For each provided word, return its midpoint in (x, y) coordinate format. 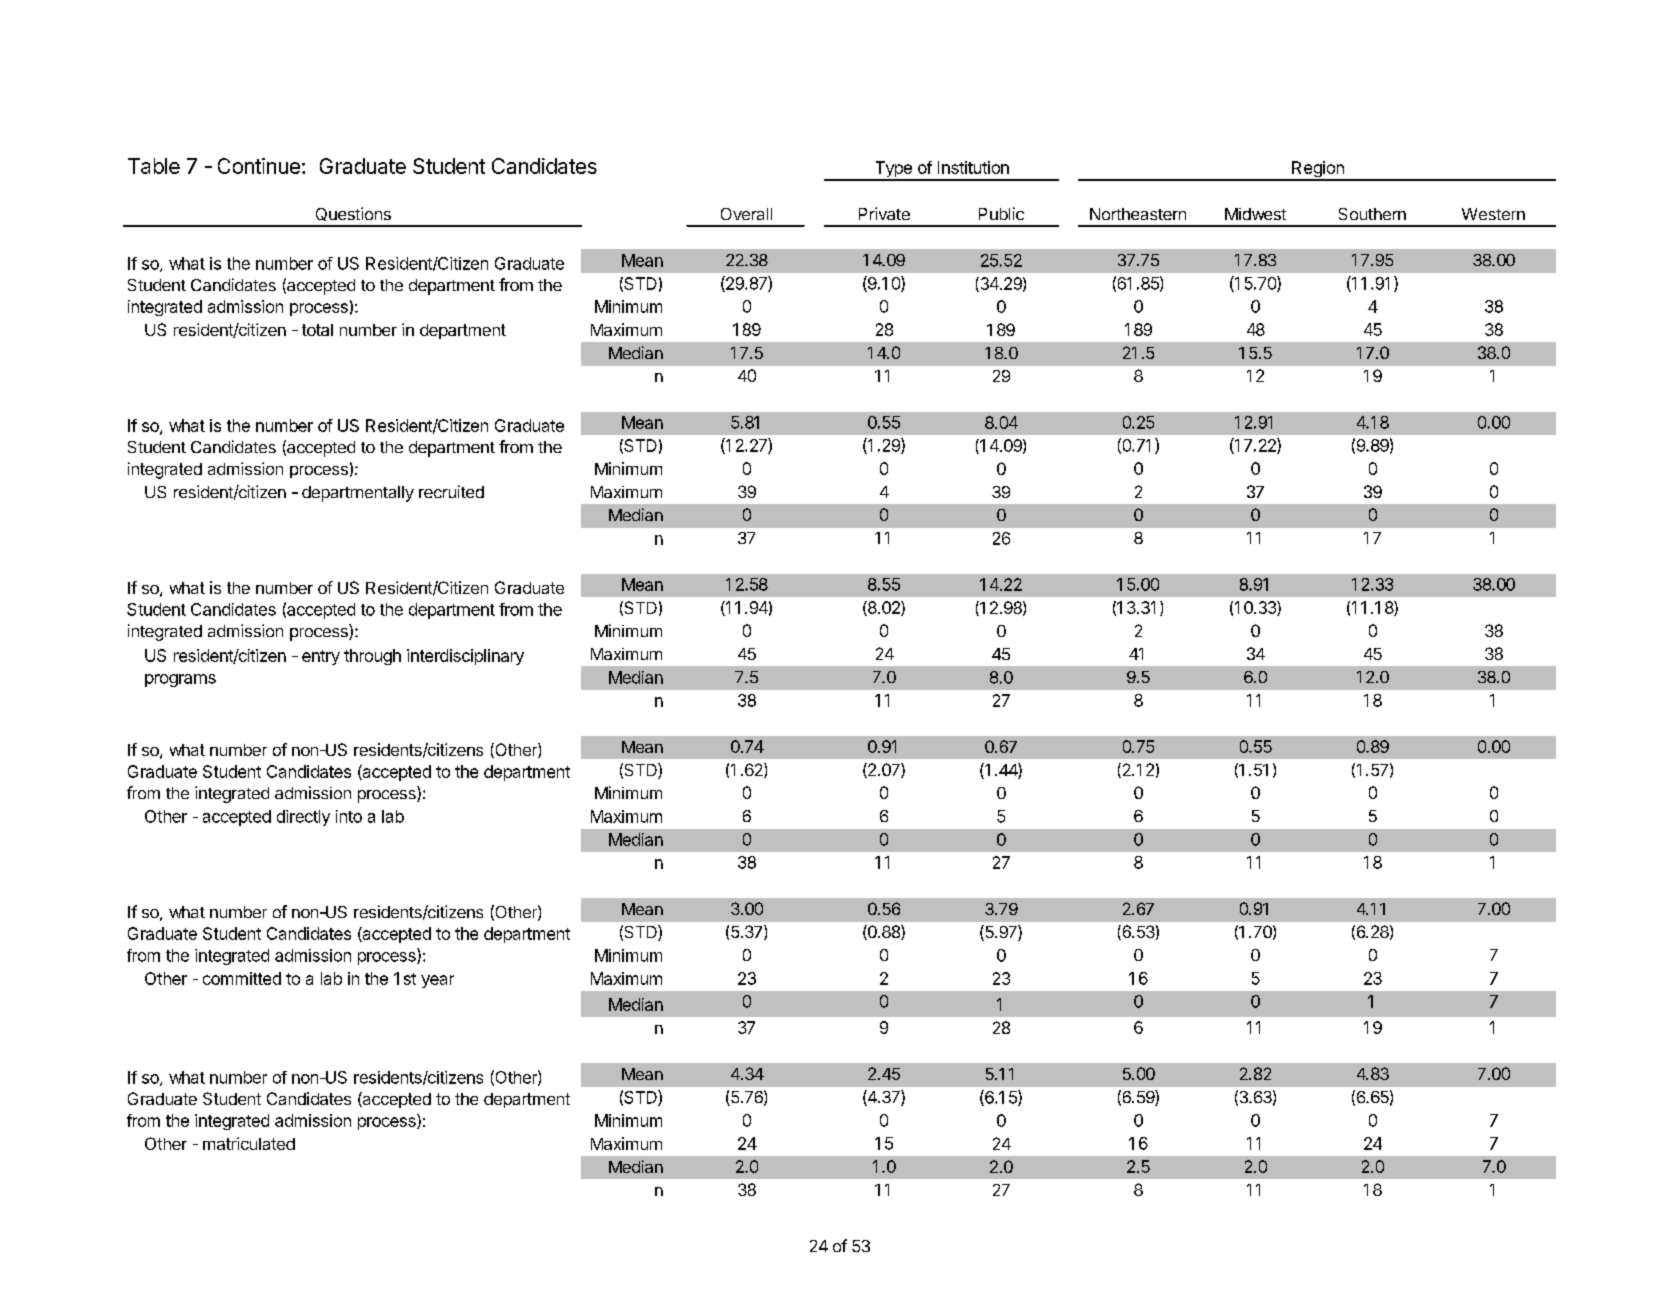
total (317, 330)
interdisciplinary (465, 657)
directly (303, 818)
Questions (353, 214)
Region (1318, 170)
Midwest (1255, 214)
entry (321, 657)
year (437, 981)
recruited (451, 491)
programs (180, 680)
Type (893, 170)
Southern (1372, 214)
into (349, 816)
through (372, 657)
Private (884, 213)
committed (242, 978)
